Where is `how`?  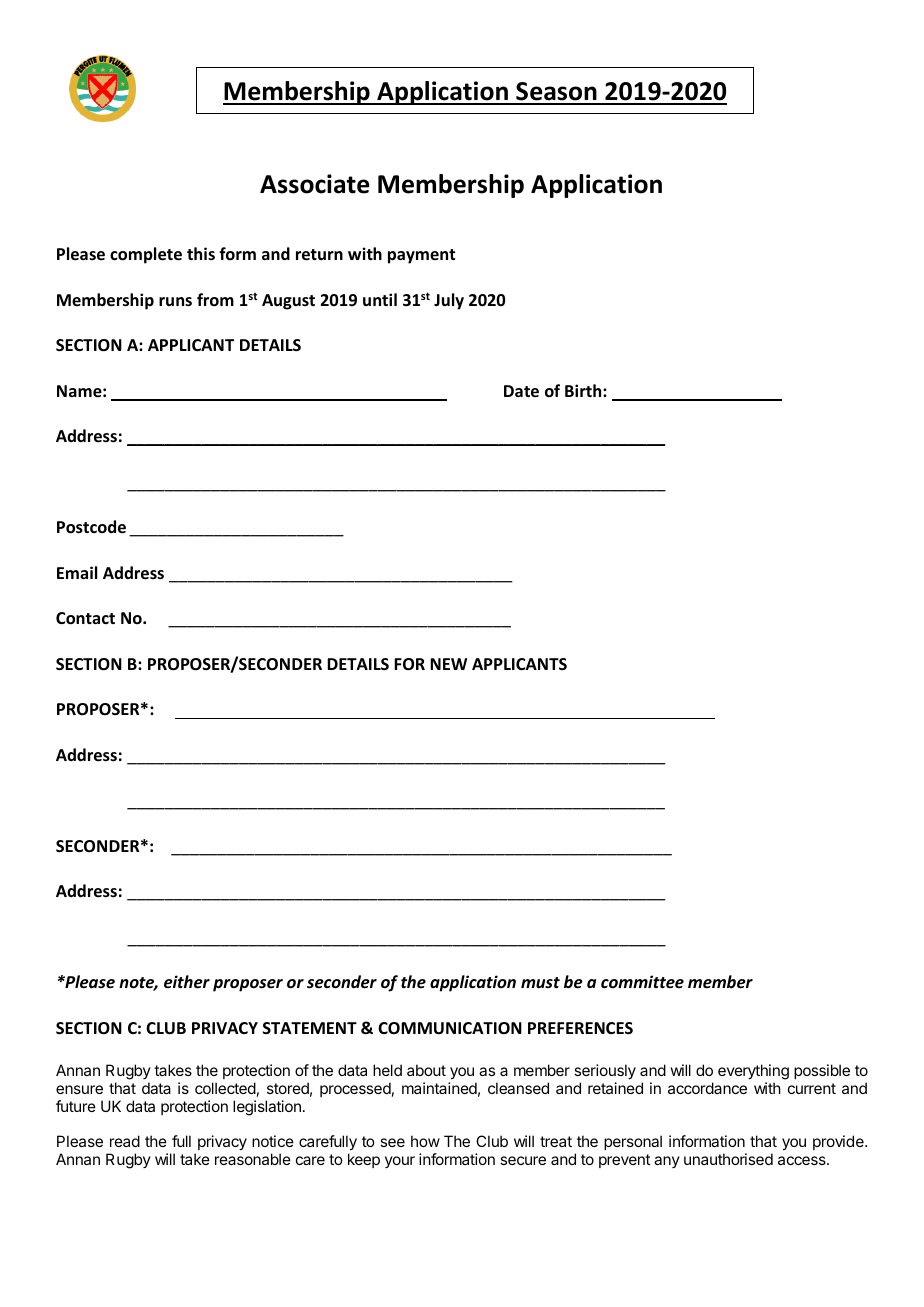 how is located at coordinates (425, 1141).
